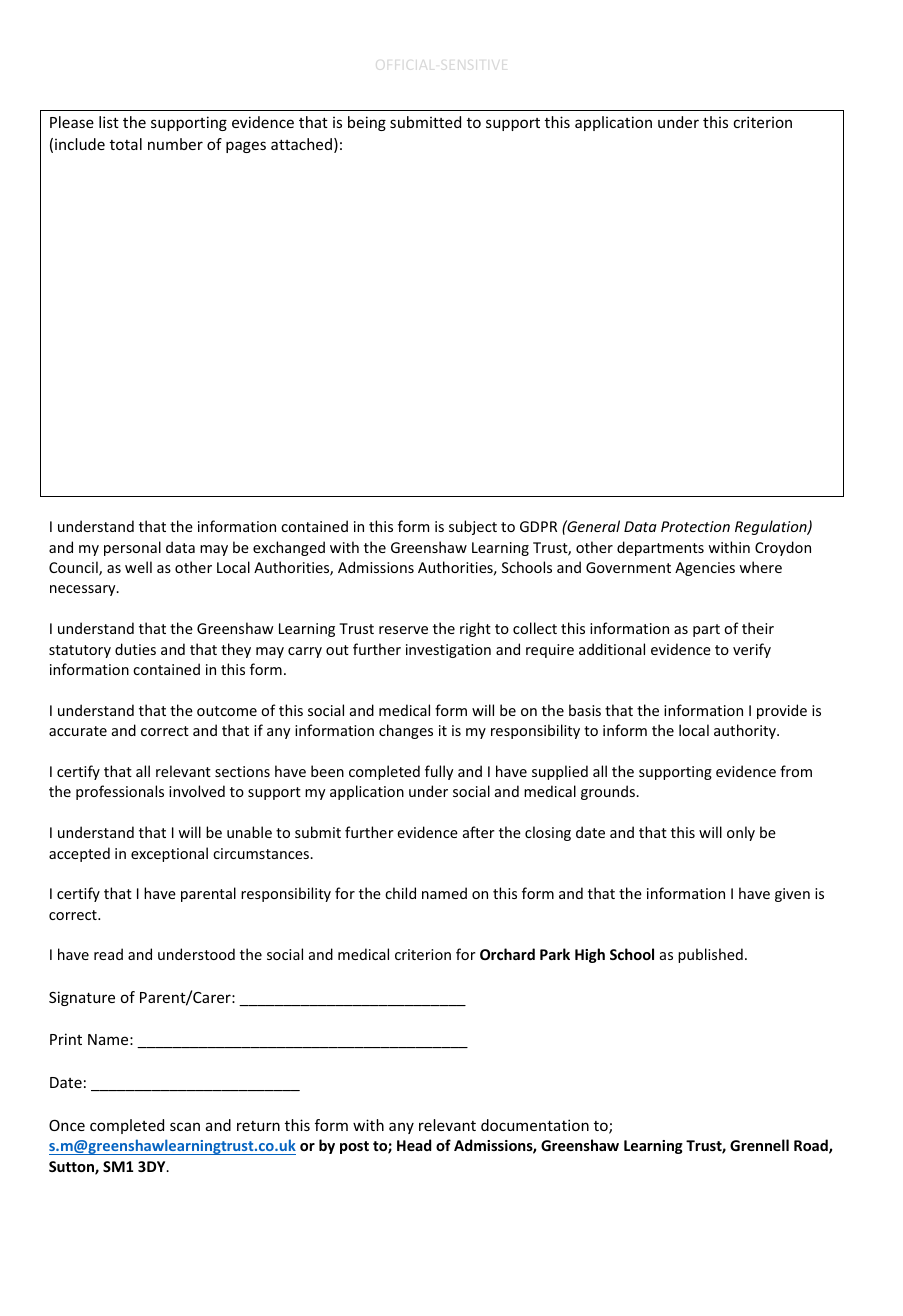 The height and width of the document is (1316, 903). I want to click on documentation, so click(535, 1125).
